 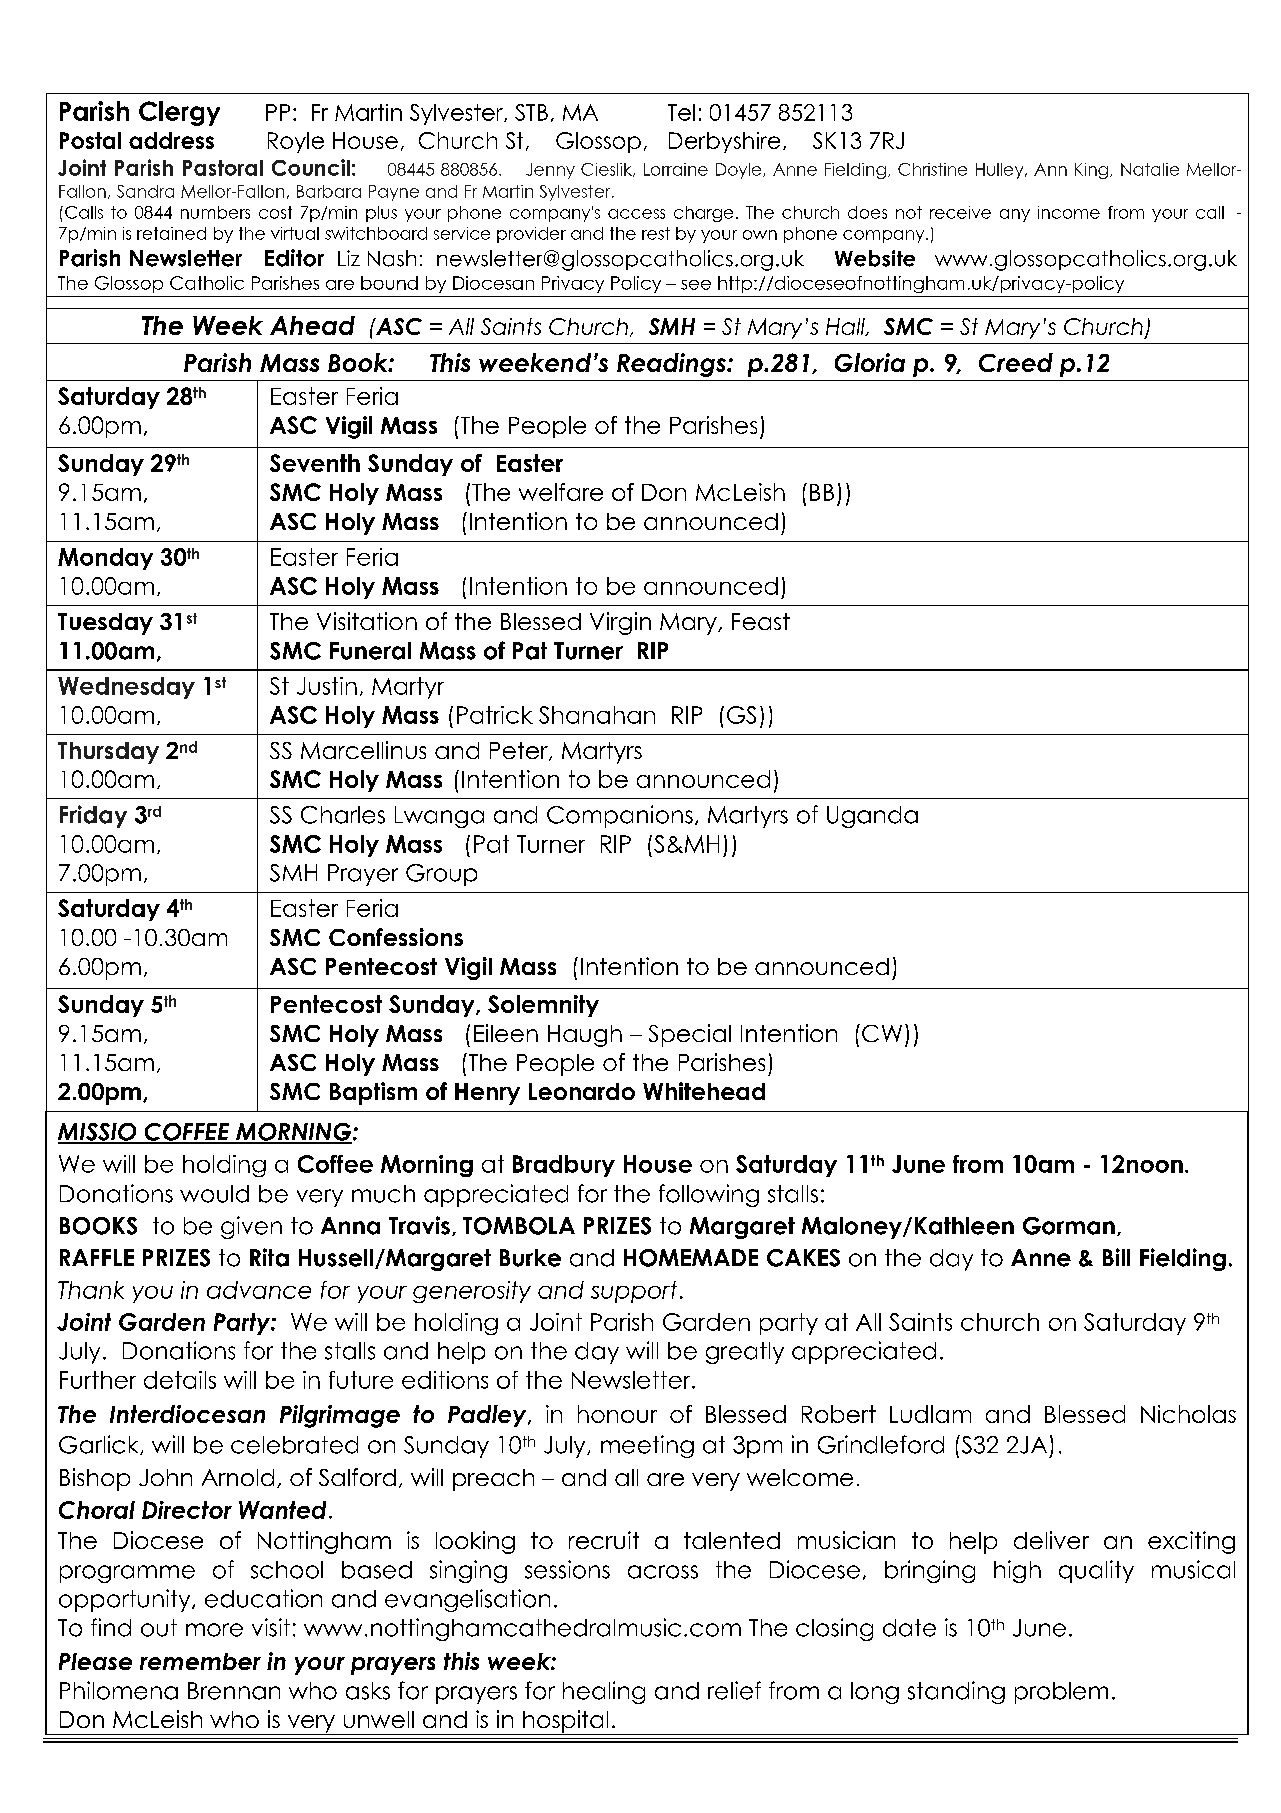 What do you see at coordinates (676, 169) in the image?
I see `Lorraine` at bounding box center [676, 169].
